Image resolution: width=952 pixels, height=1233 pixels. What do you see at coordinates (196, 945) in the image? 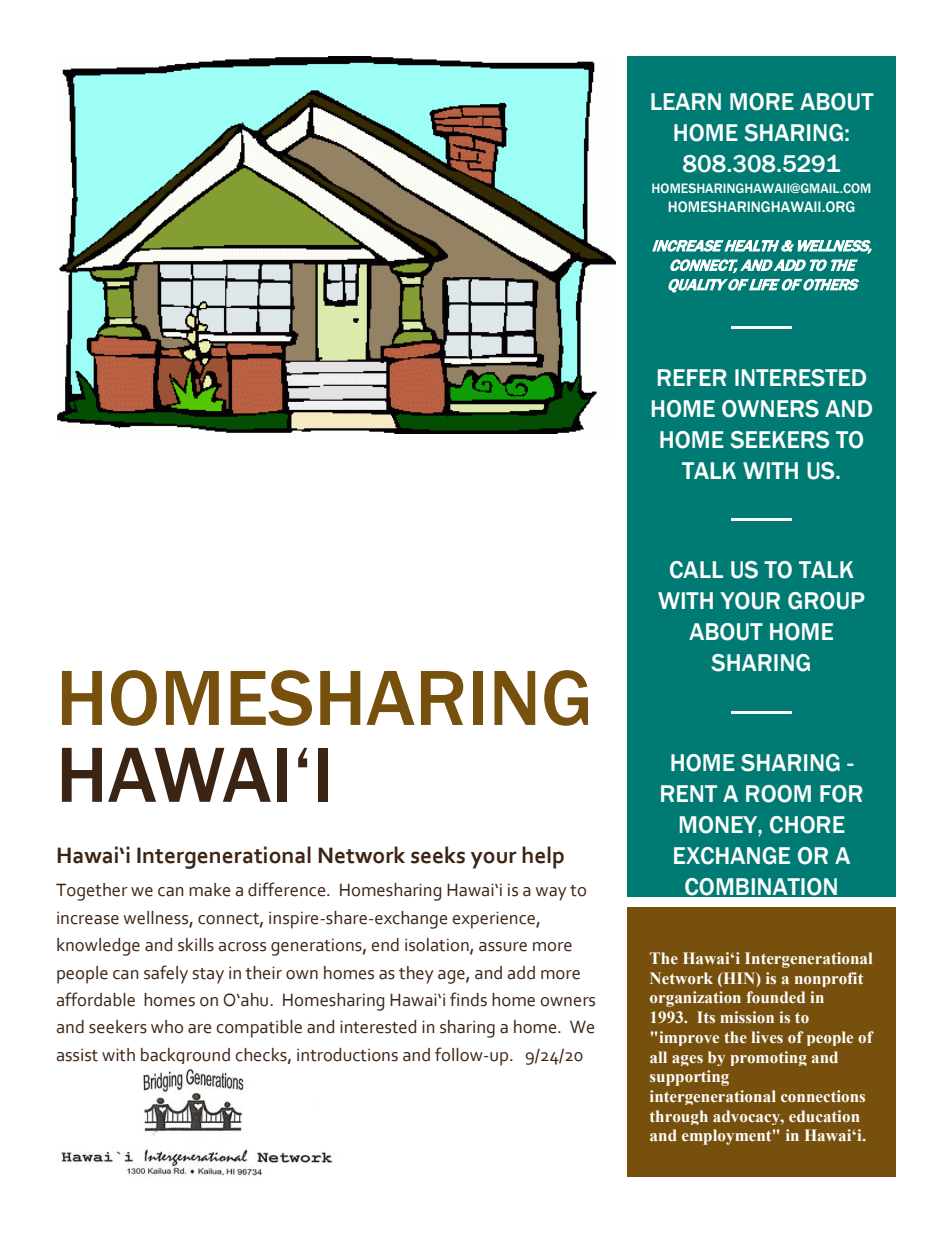
I see `skills` at bounding box center [196, 945].
